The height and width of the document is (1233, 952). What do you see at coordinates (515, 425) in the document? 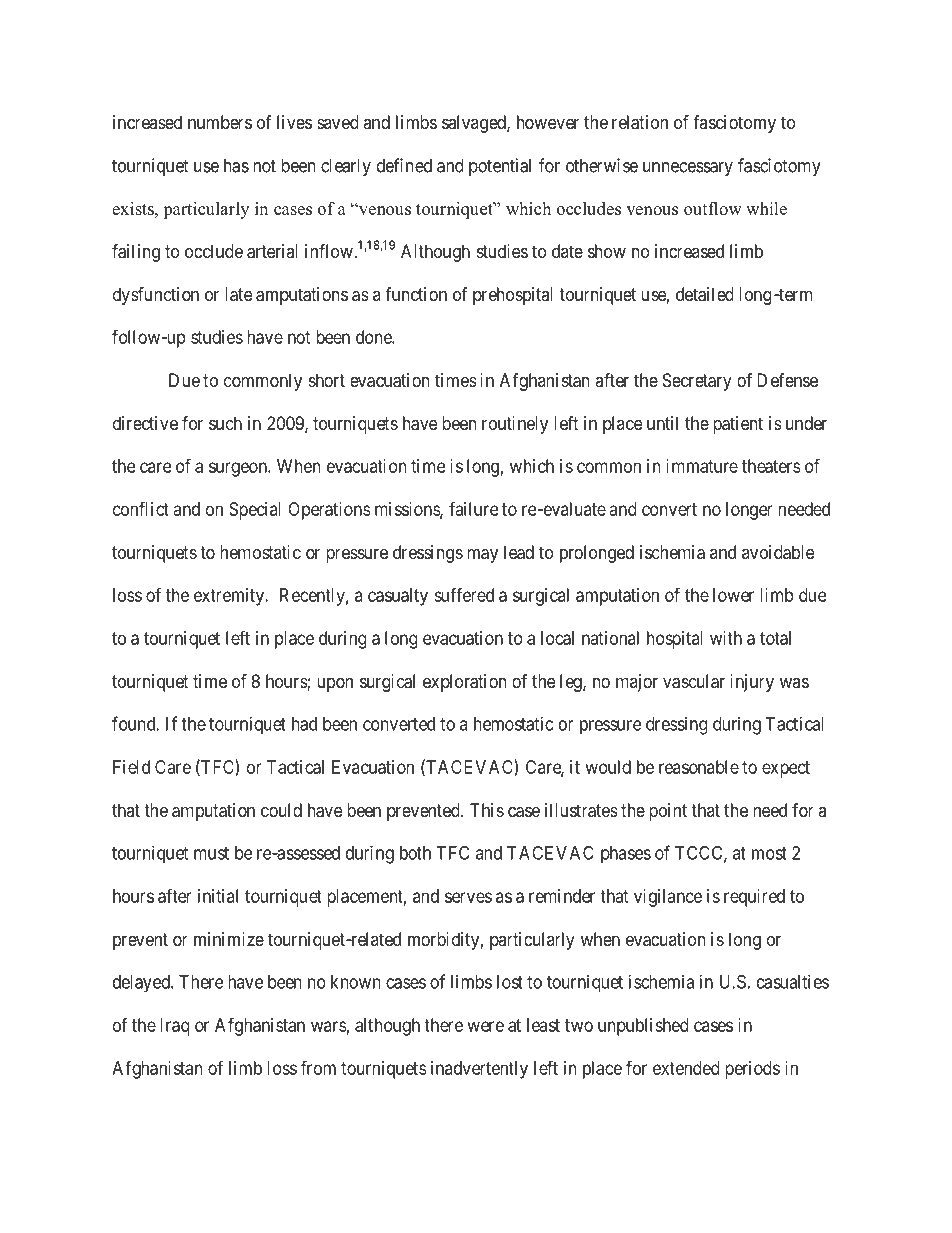
I see `routinely` at bounding box center [515, 425].
